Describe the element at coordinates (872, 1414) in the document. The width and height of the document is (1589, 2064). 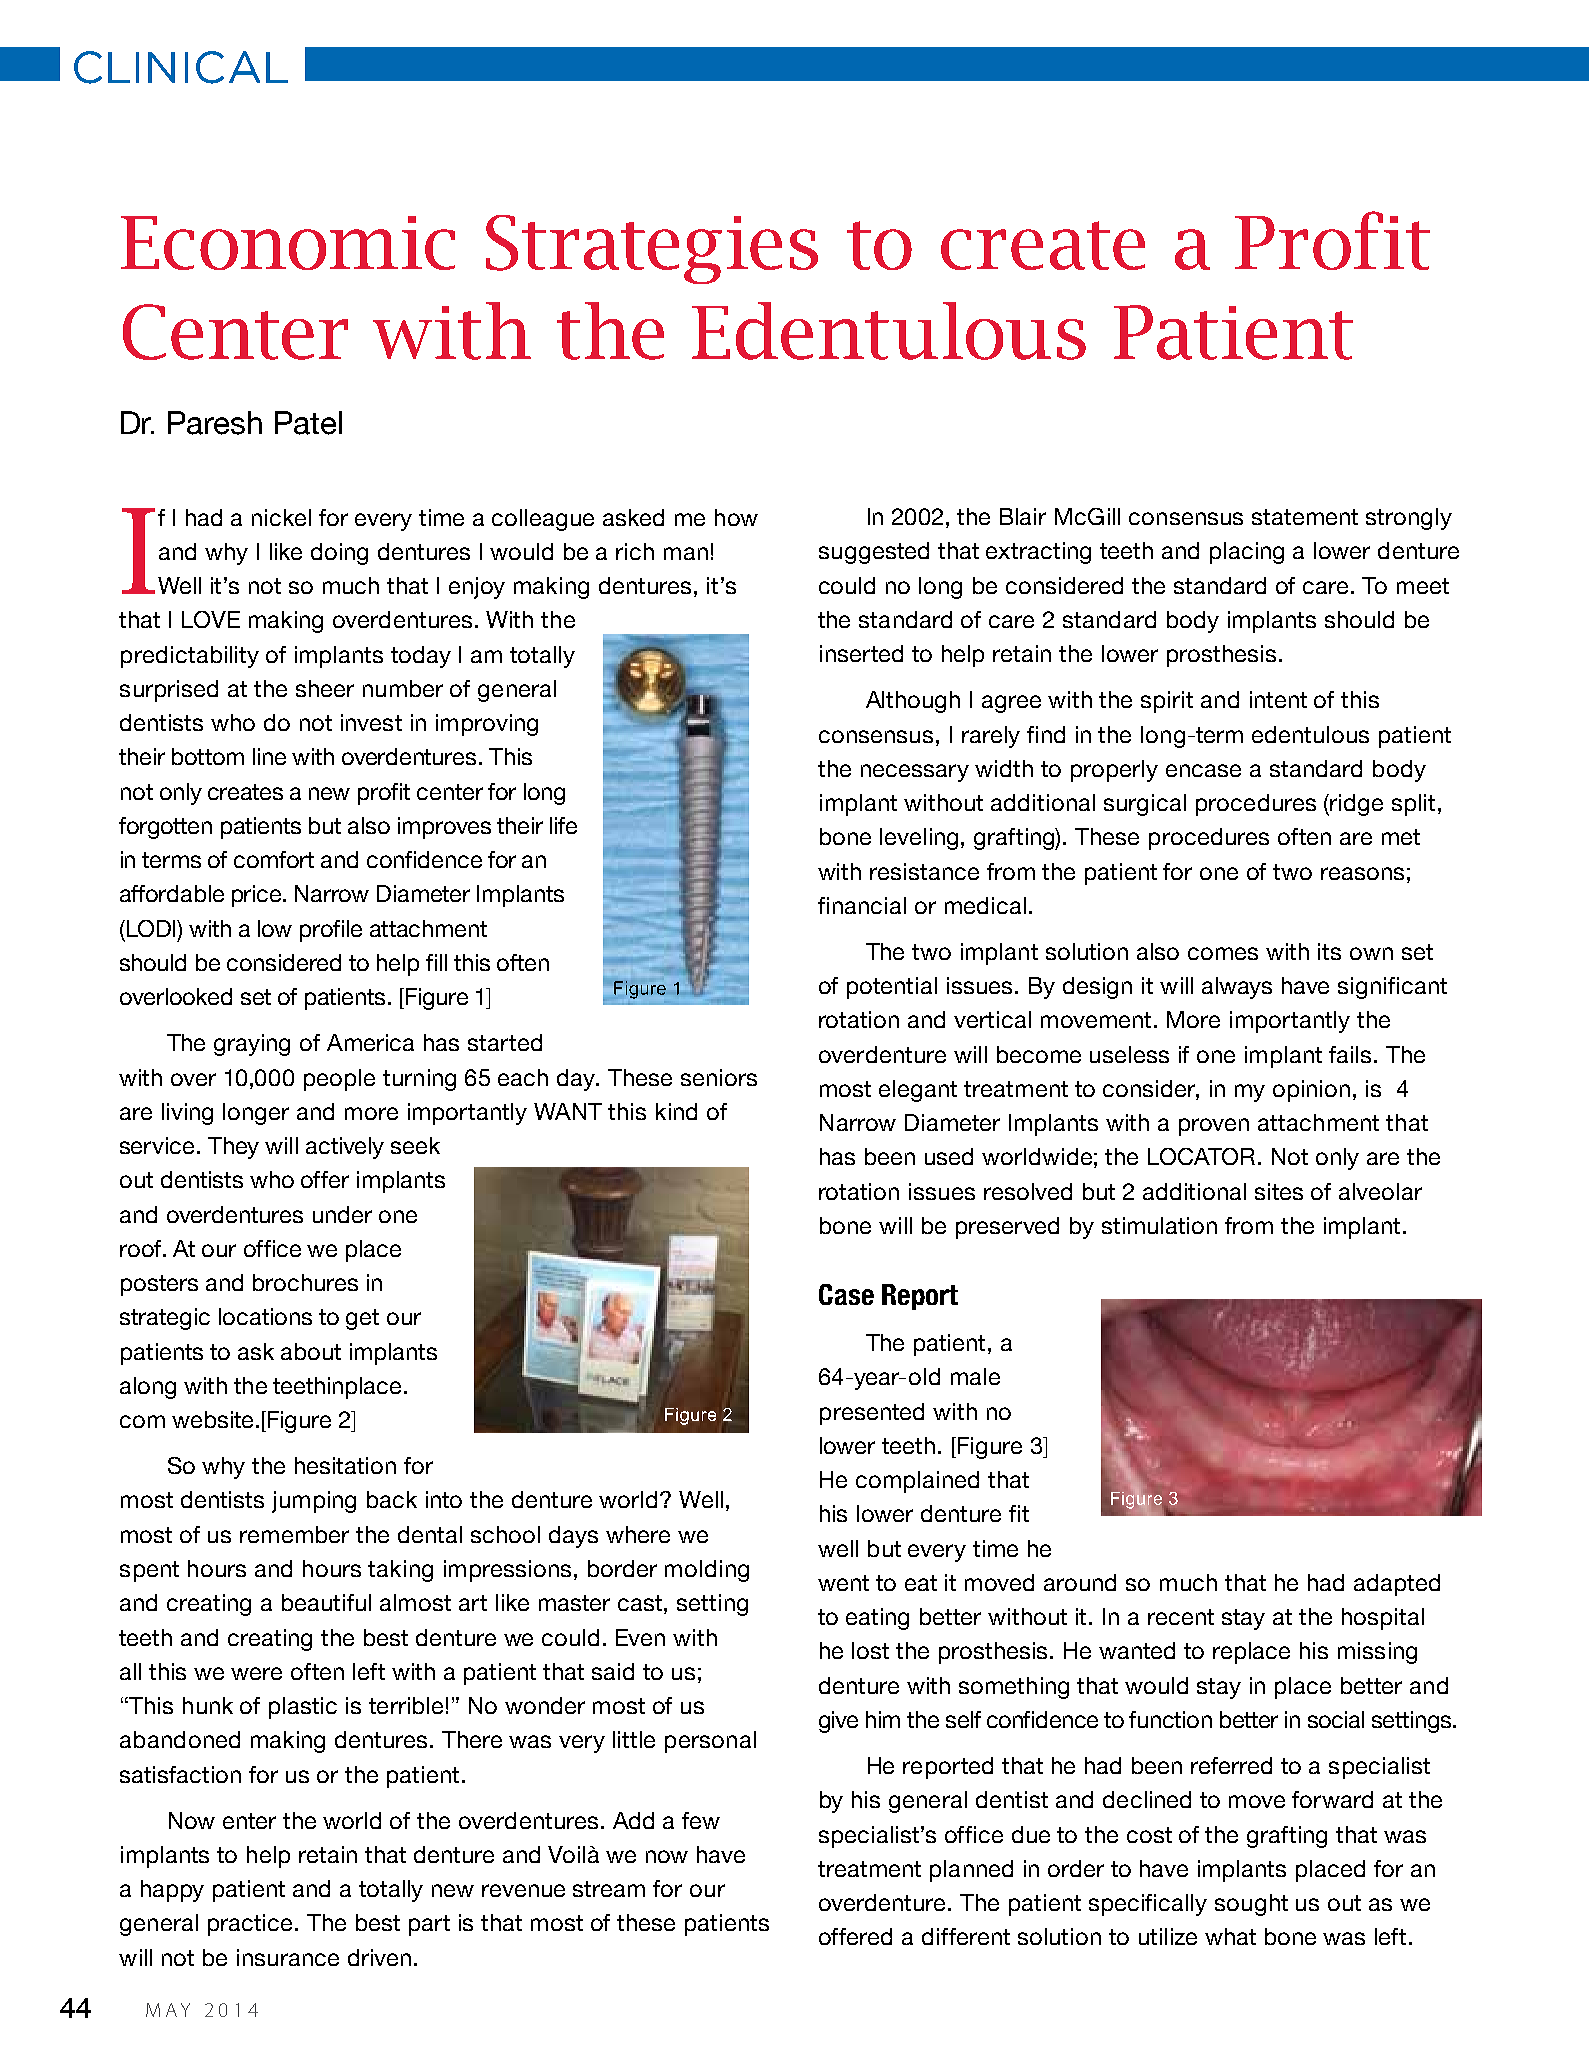
I see `presented` at that location.
